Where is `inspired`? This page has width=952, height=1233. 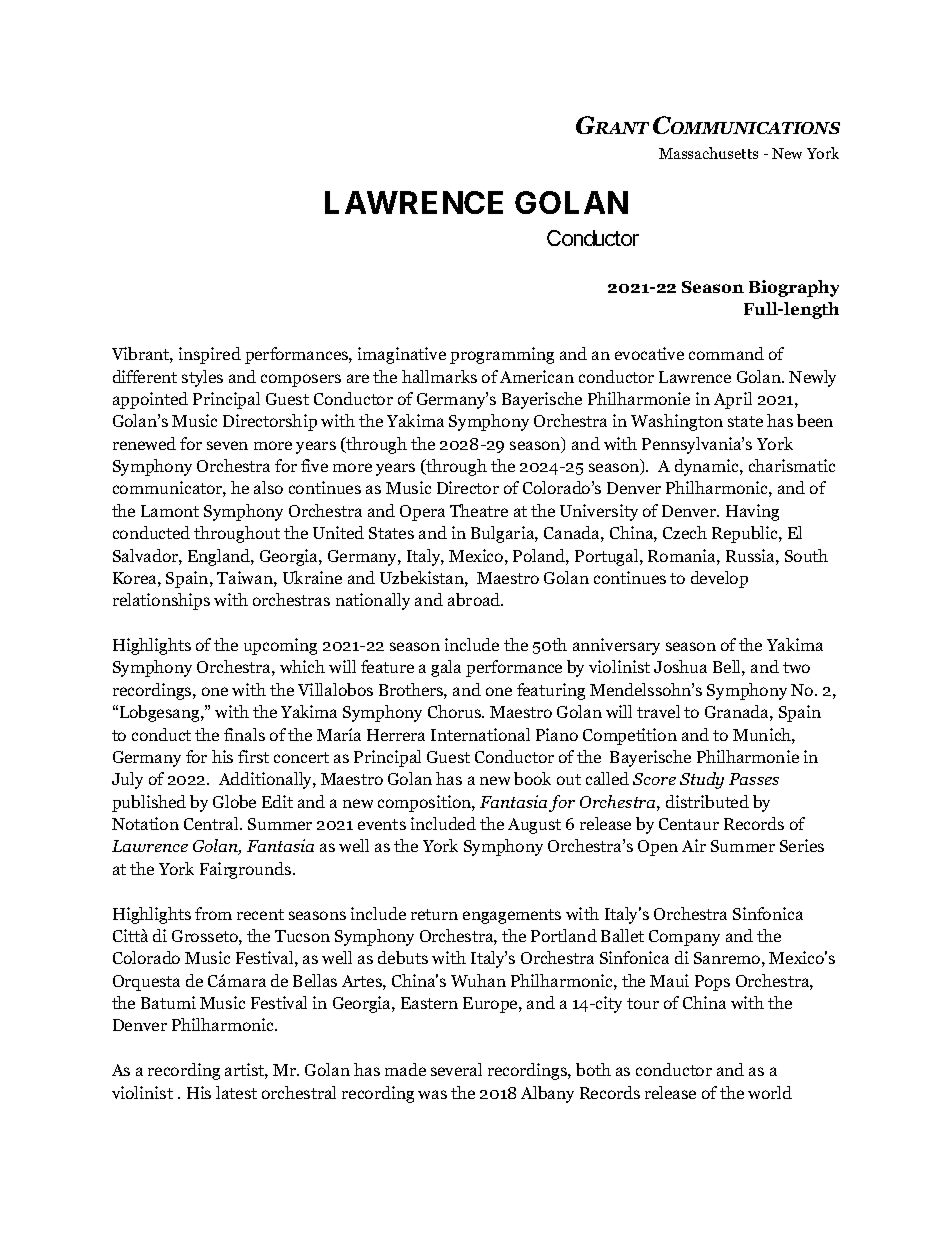
inspired is located at coordinates (210, 355).
